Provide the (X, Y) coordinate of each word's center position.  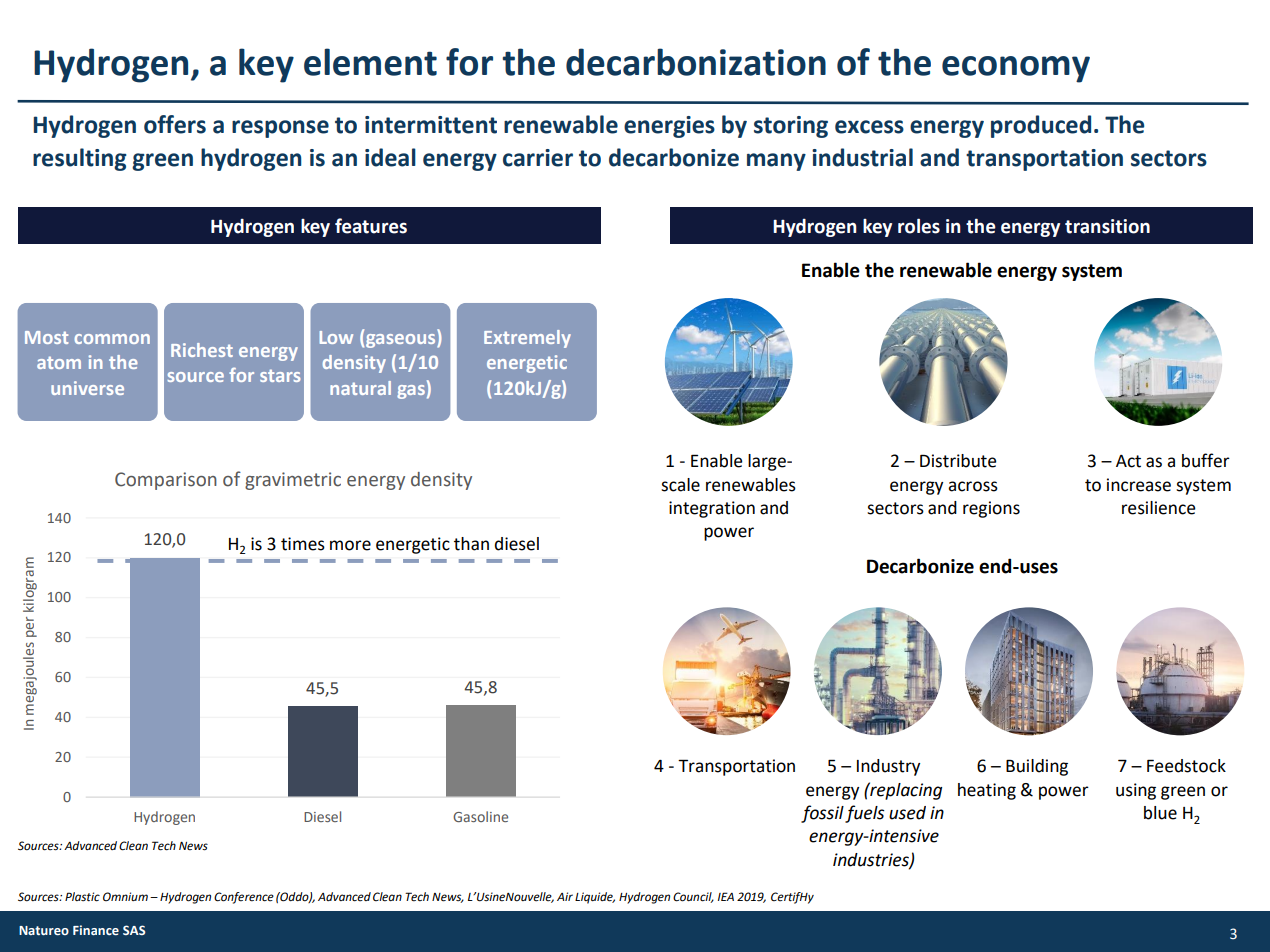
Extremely (527, 339)
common (112, 339)
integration (712, 509)
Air (565, 896)
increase (1139, 485)
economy (1016, 69)
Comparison (166, 481)
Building (1037, 767)
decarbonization (696, 62)
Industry (888, 767)
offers (175, 124)
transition (1107, 226)
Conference (244, 898)
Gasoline (480, 816)
